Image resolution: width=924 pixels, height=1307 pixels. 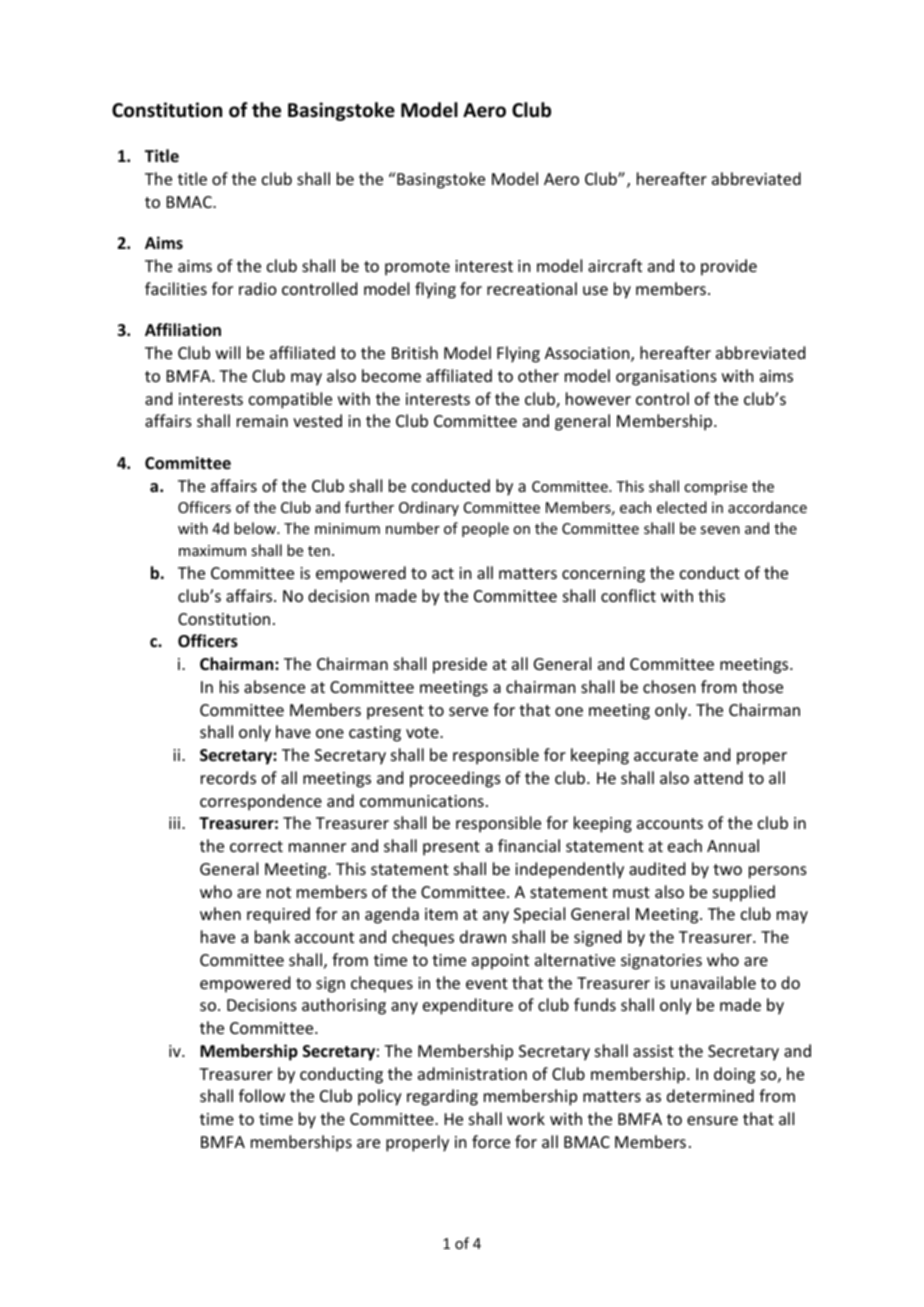 What do you see at coordinates (262, 1095) in the page?
I see `follow` at bounding box center [262, 1095].
